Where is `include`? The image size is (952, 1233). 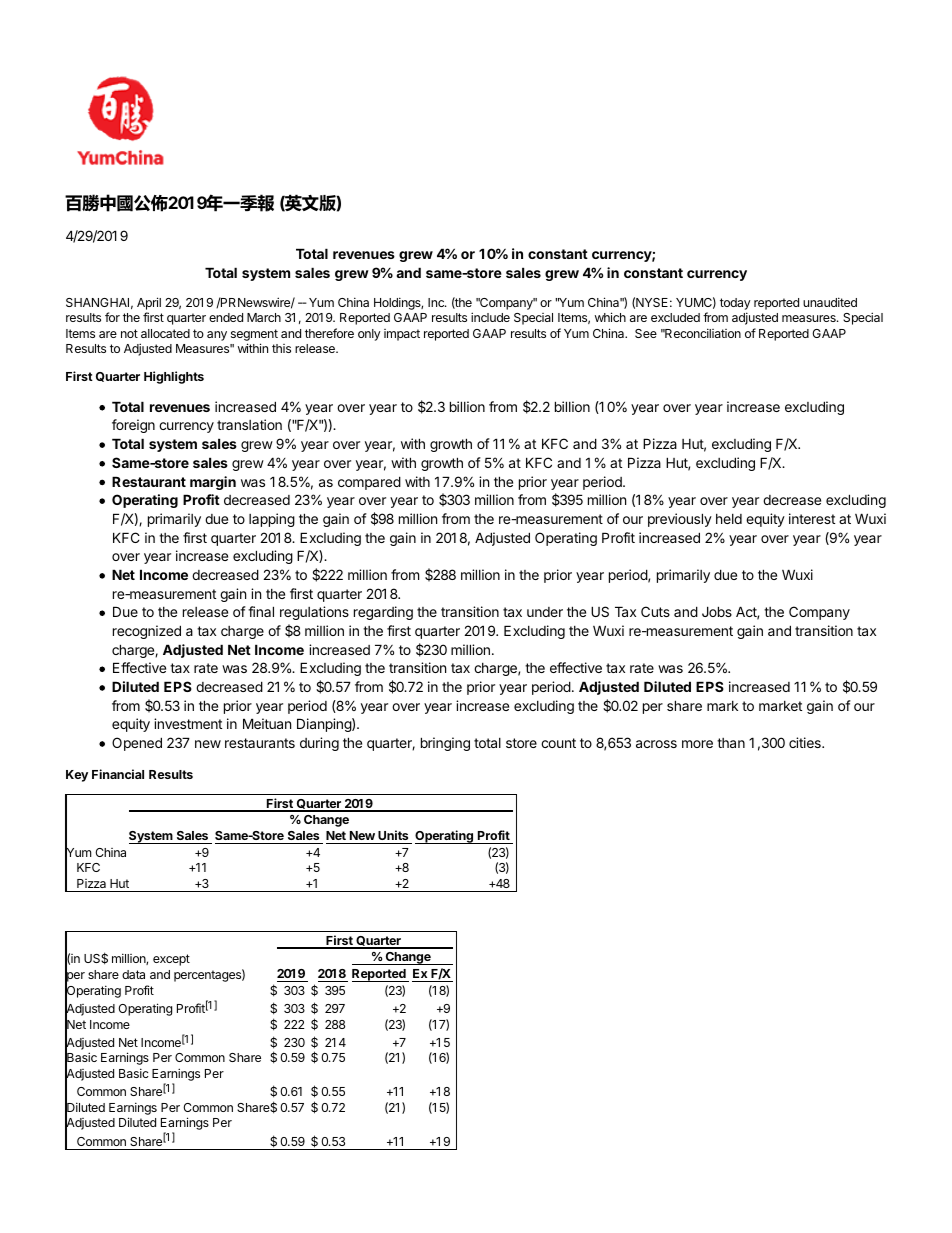 include is located at coordinates (490, 317).
